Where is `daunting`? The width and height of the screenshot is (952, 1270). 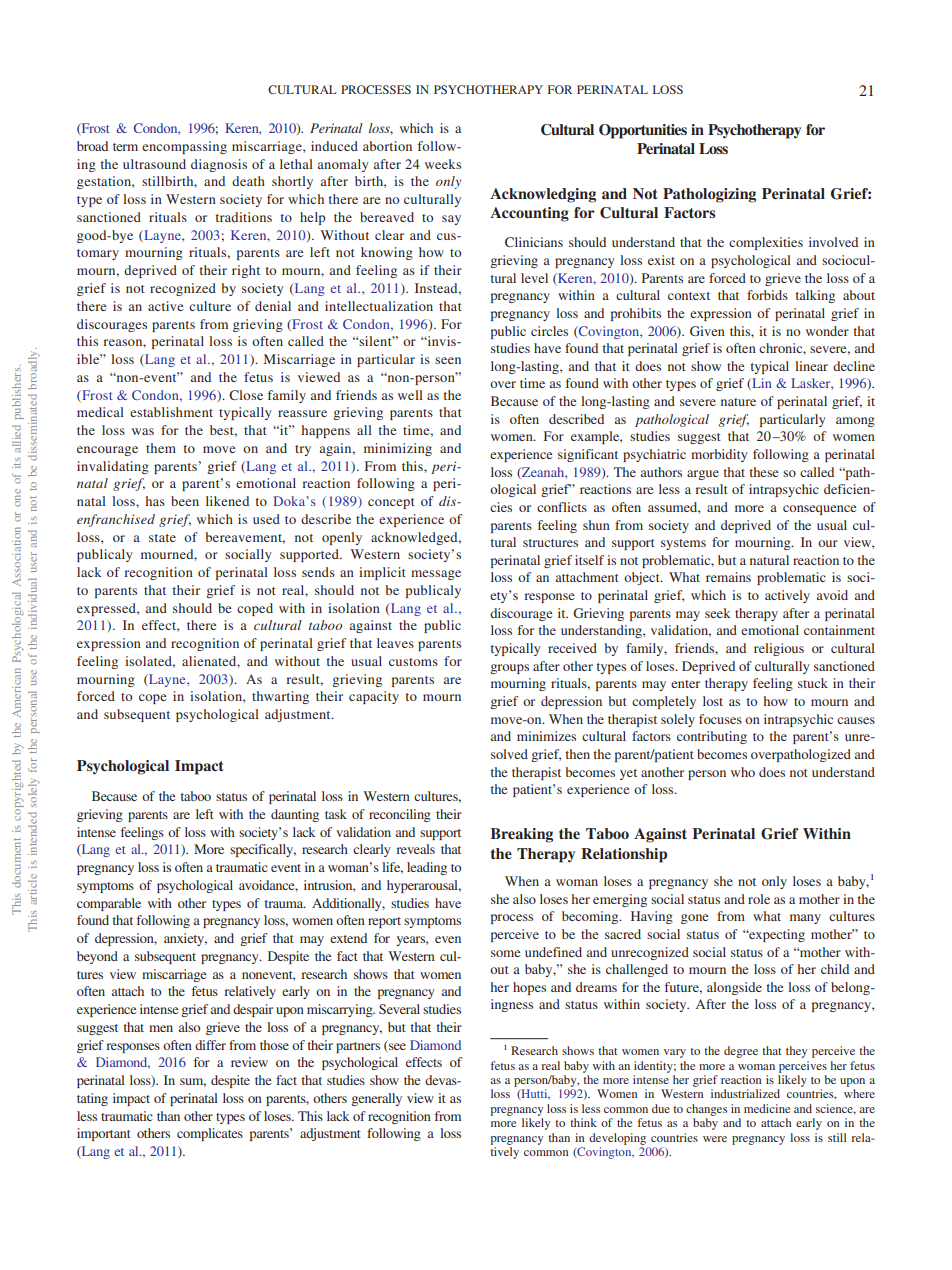 daunting is located at coordinates (295, 815).
